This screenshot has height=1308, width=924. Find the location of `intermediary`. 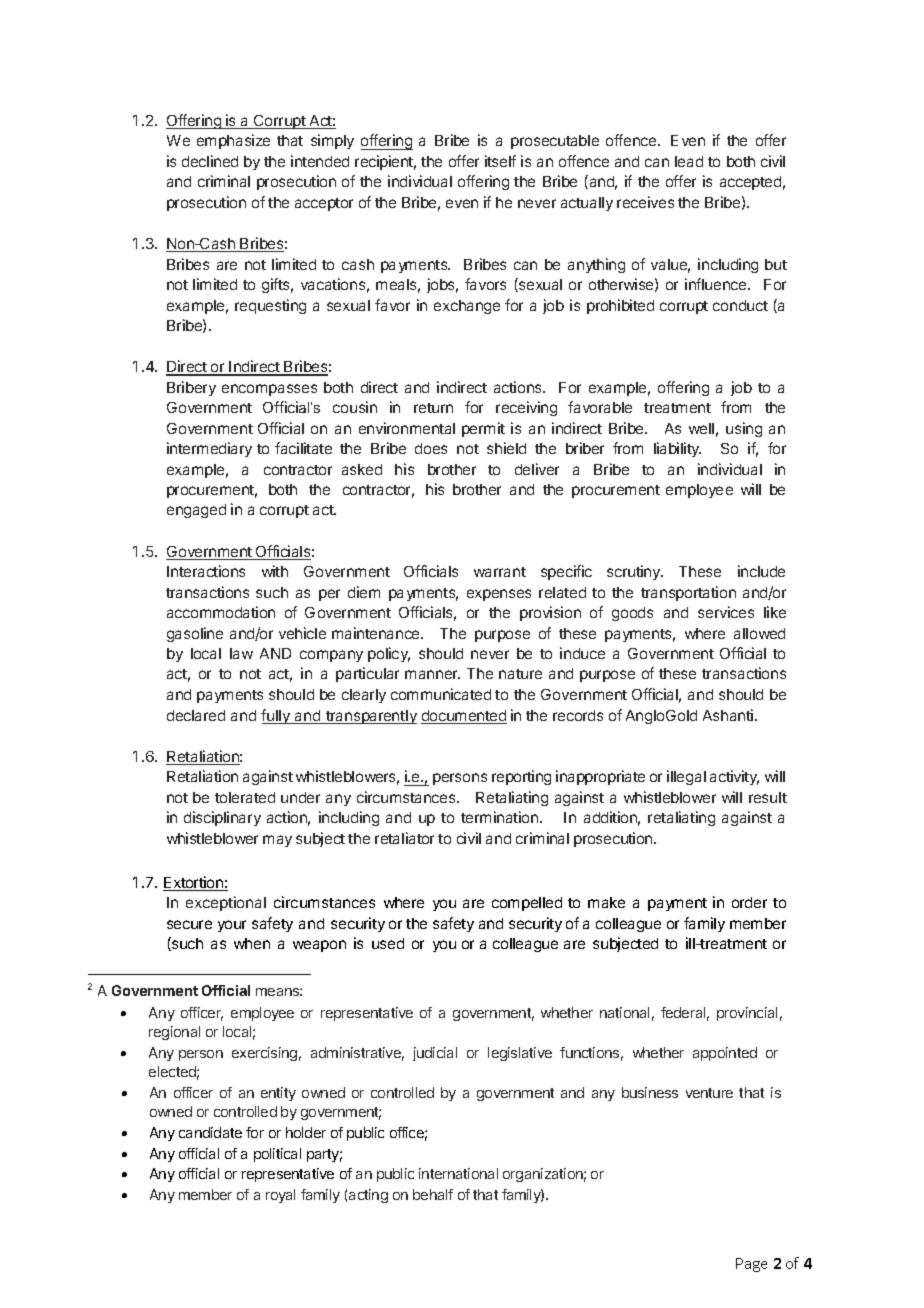

intermediary is located at coordinates (209, 449).
